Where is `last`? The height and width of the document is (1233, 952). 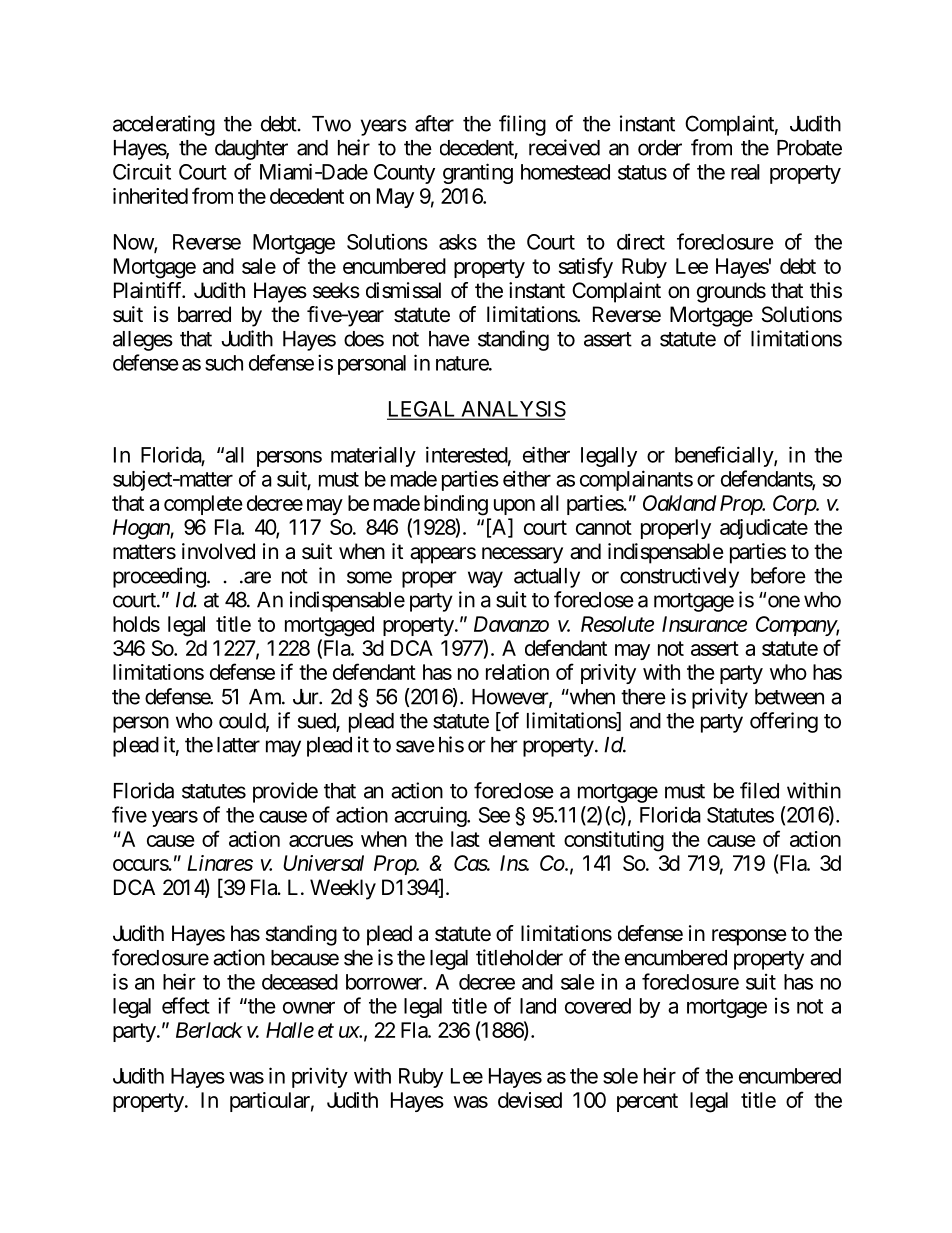 last is located at coordinates (465, 839).
